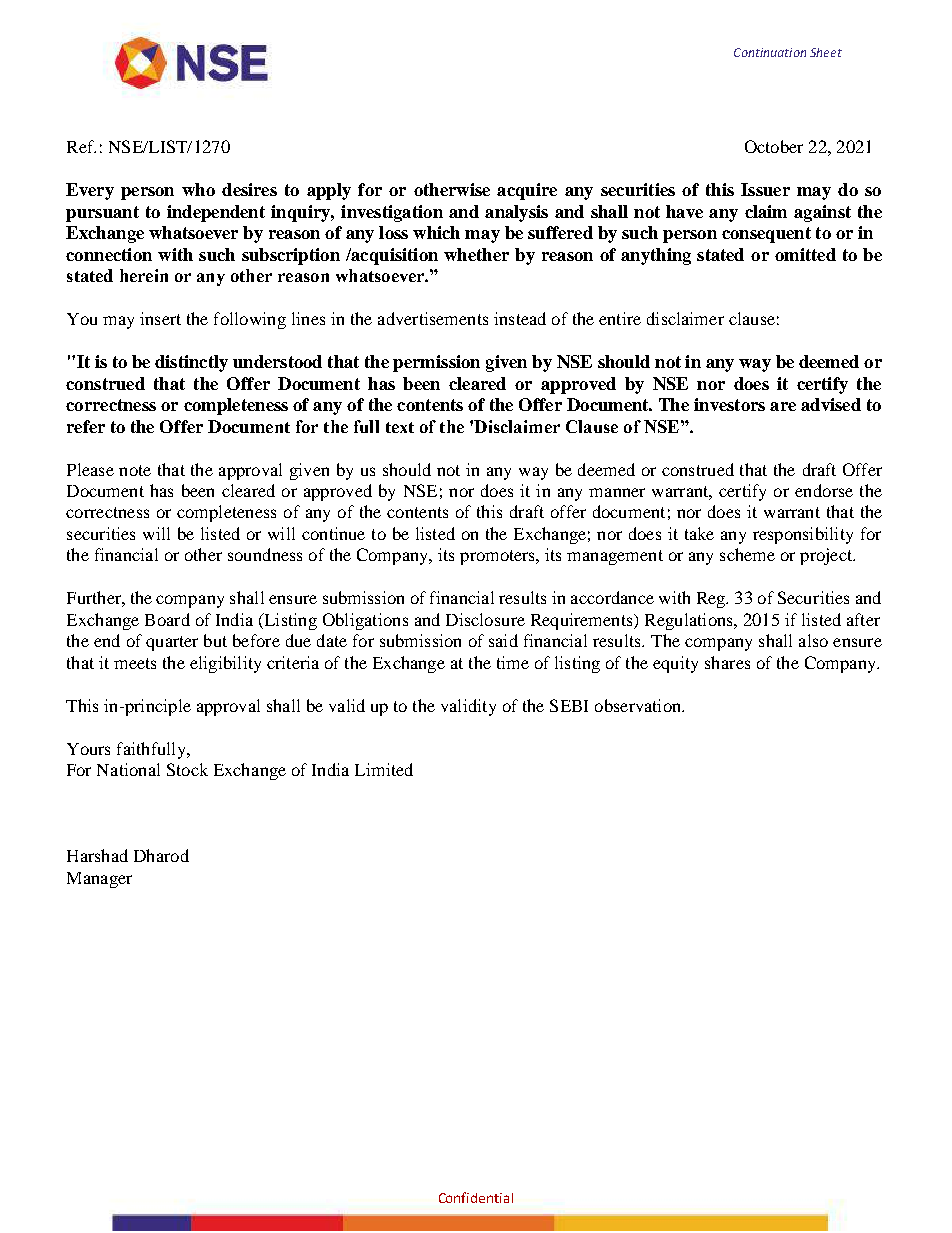 Image resolution: width=952 pixels, height=1233 pixels. I want to click on Manager, so click(99, 880).
